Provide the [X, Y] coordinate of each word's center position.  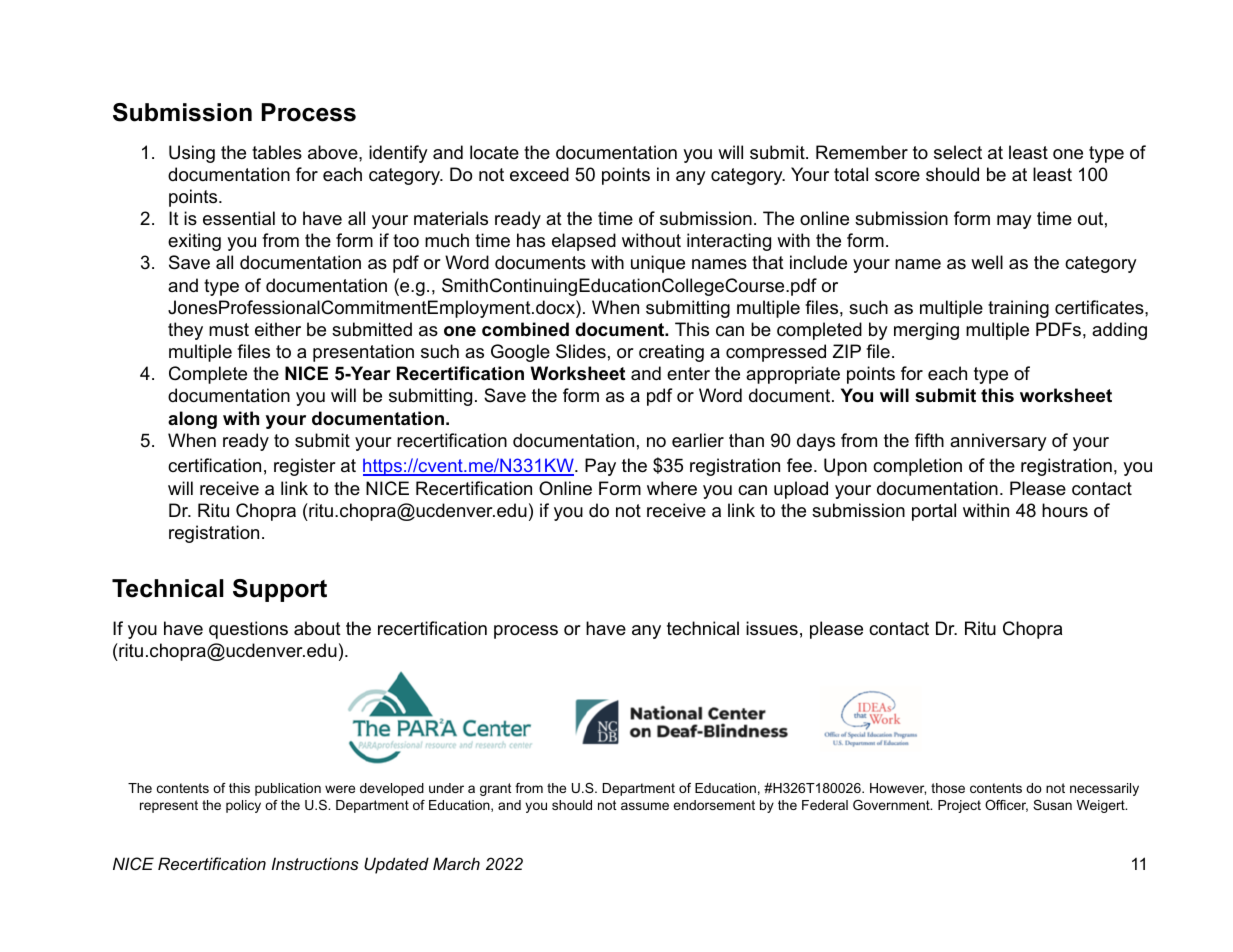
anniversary [998, 442]
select [958, 152]
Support [280, 590]
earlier [698, 440]
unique [658, 264]
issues [772, 628]
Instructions [315, 863]
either [278, 329]
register [305, 467]
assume [645, 806]
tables [277, 152]
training [1018, 309]
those [948, 788]
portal [934, 512]
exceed [539, 174]
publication [288, 789]
